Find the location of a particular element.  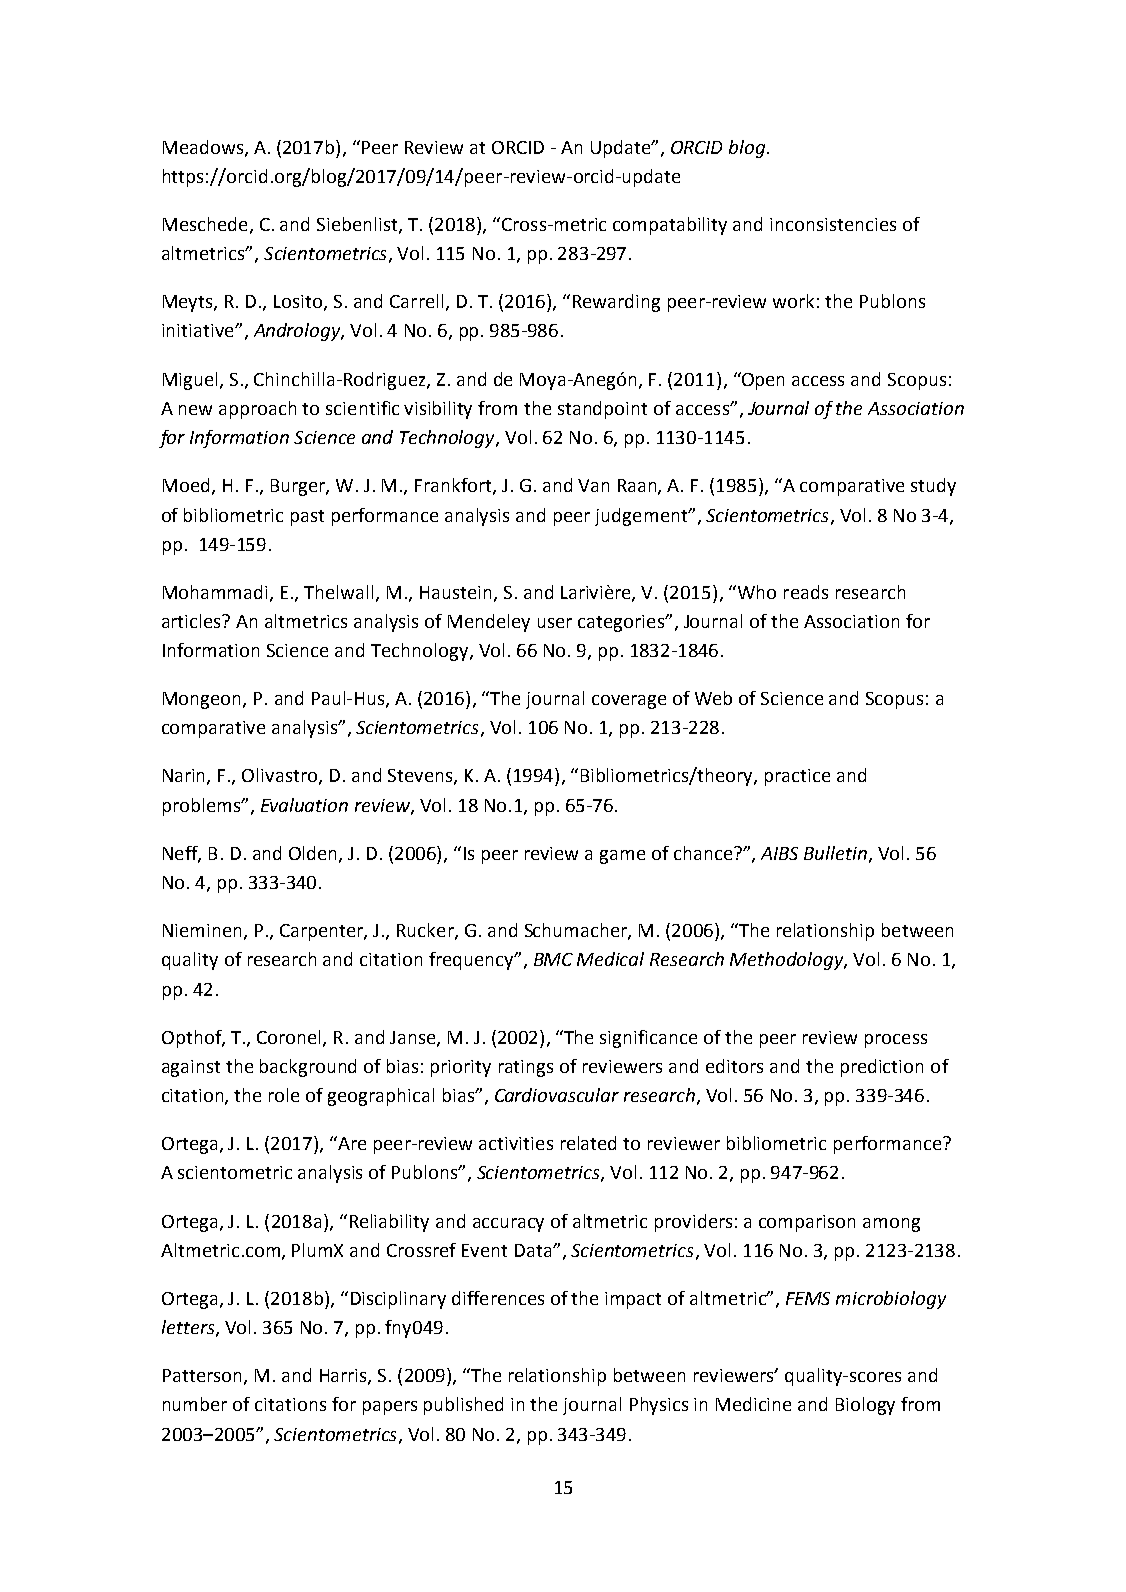

Bulletin is located at coordinates (835, 853).
